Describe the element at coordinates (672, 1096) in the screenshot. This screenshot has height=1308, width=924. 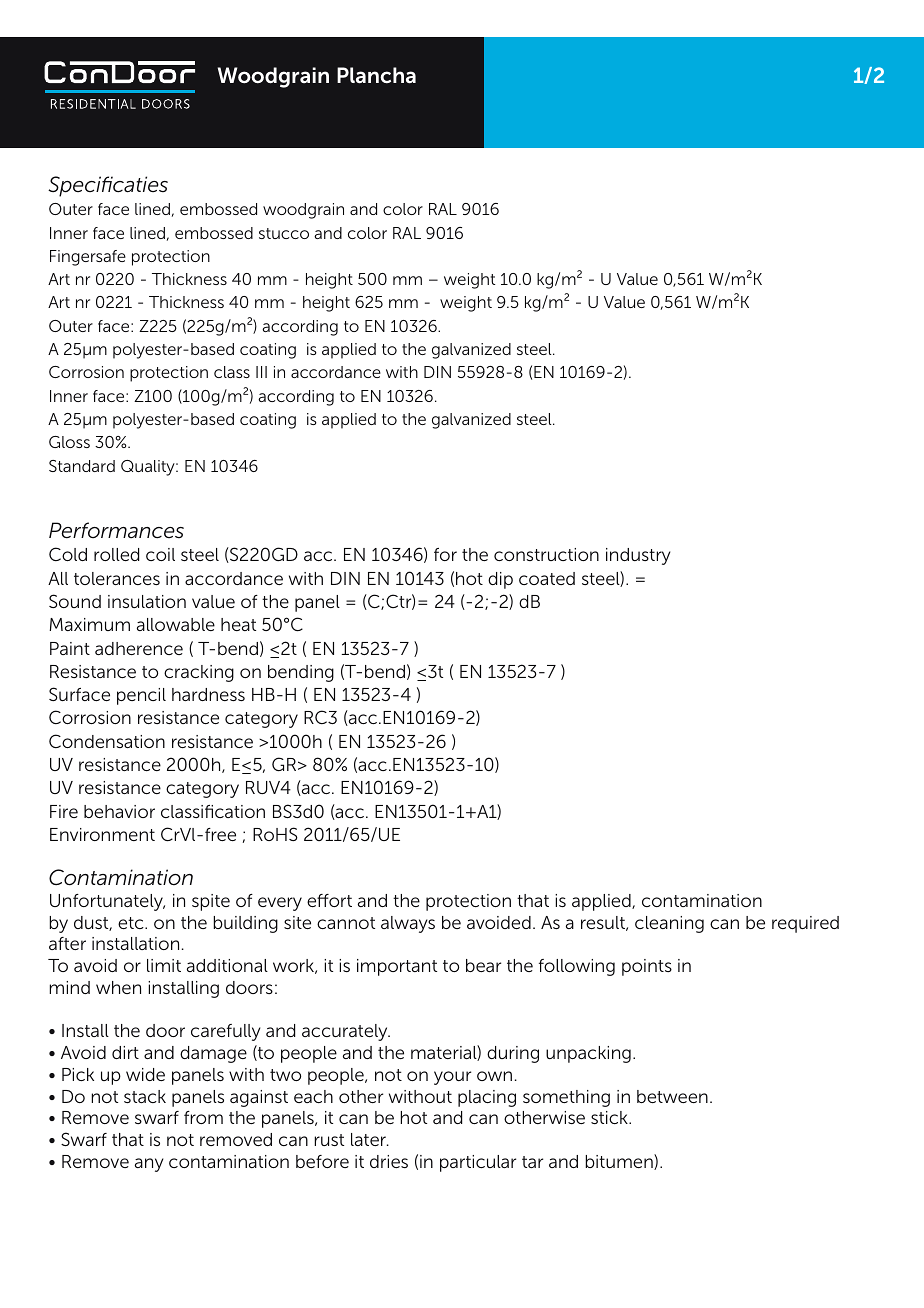
I see `between` at that location.
